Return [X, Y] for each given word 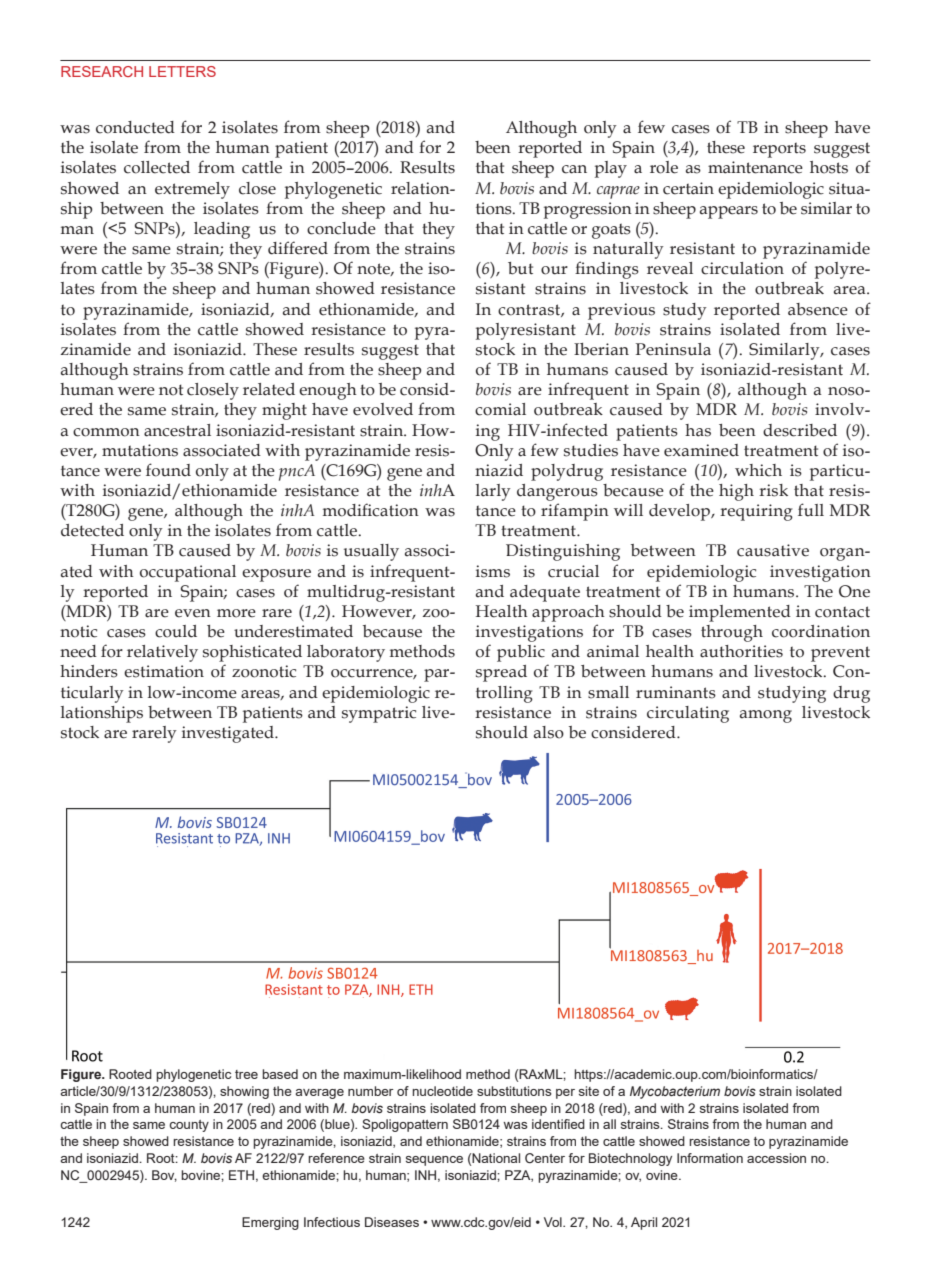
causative [773, 550]
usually [371, 552]
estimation [164, 671]
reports [779, 150]
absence [818, 309]
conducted [135, 127]
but [520, 268]
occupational [188, 573]
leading [222, 230]
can [574, 169]
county [189, 1126]
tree [246, 1074]
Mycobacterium [675, 1092]
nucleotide [442, 1091]
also [549, 732]
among [766, 716]
